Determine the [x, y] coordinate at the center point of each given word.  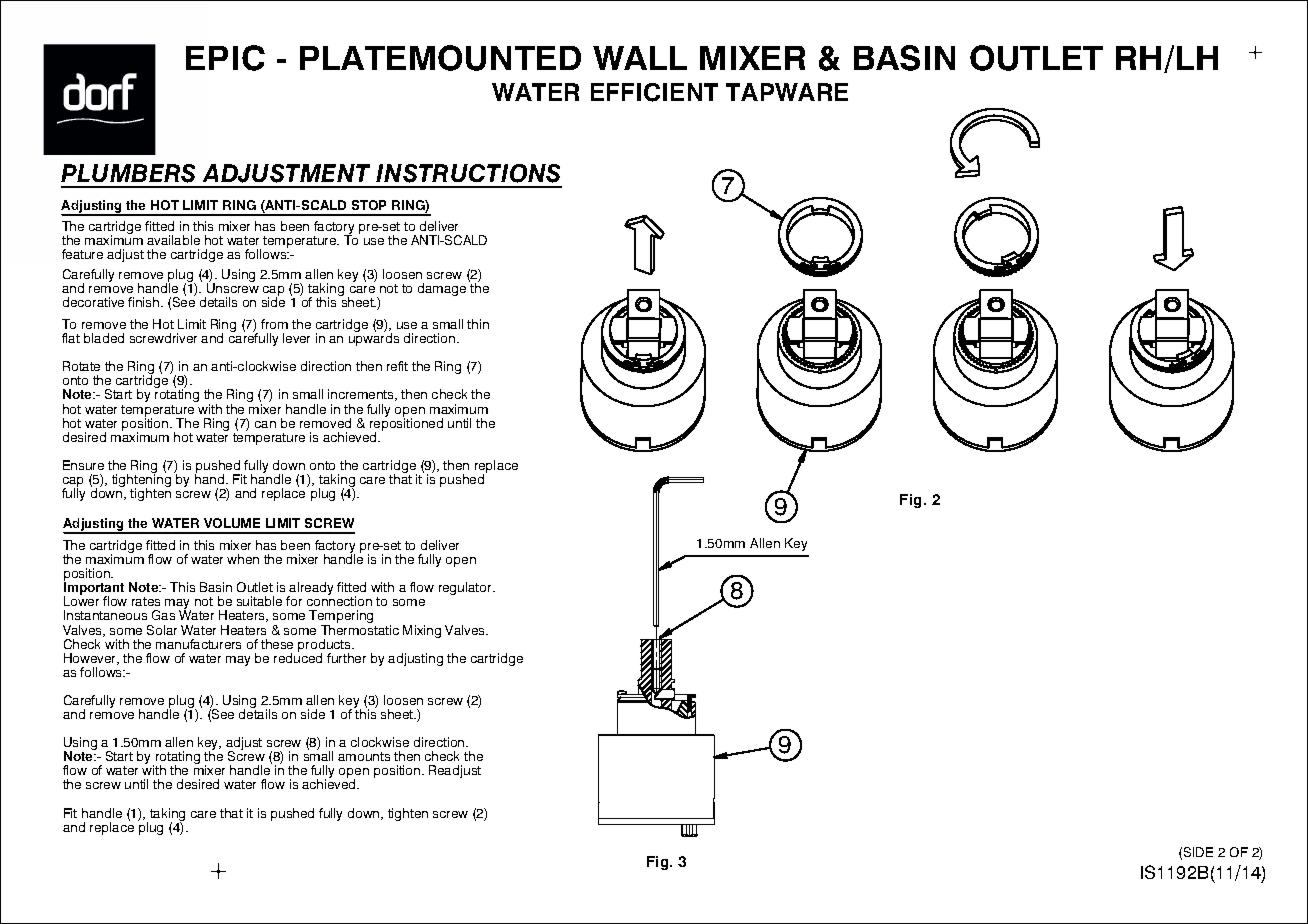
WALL [640, 58]
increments [362, 395]
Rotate [81, 366]
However [91, 659]
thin [478, 324]
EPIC [225, 58]
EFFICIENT [654, 92]
